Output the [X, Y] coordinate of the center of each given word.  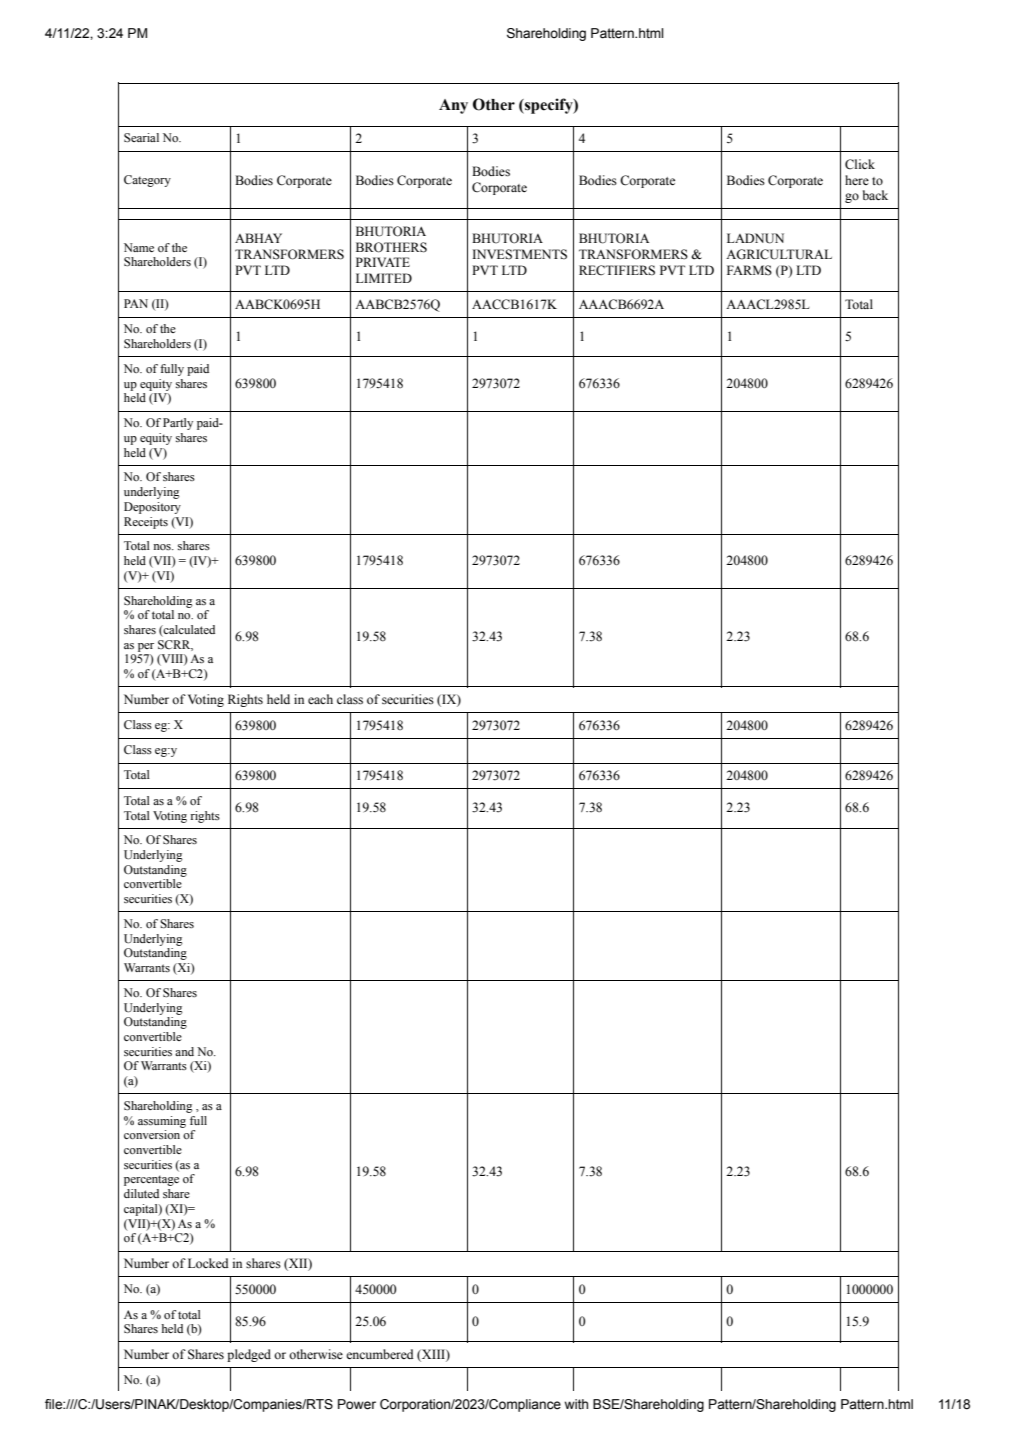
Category [147, 181]
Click [860, 164]
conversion [152, 1134]
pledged [249, 1355]
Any [453, 106]
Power [357, 1404]
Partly [178, 424]
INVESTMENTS [520, 254]
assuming [162, 1122]
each [320, 699]
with [576, 1404]
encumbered [380, 1354]
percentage [151, 1180]
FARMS [749, 270]
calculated [188, 631]
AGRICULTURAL [779, 254]
